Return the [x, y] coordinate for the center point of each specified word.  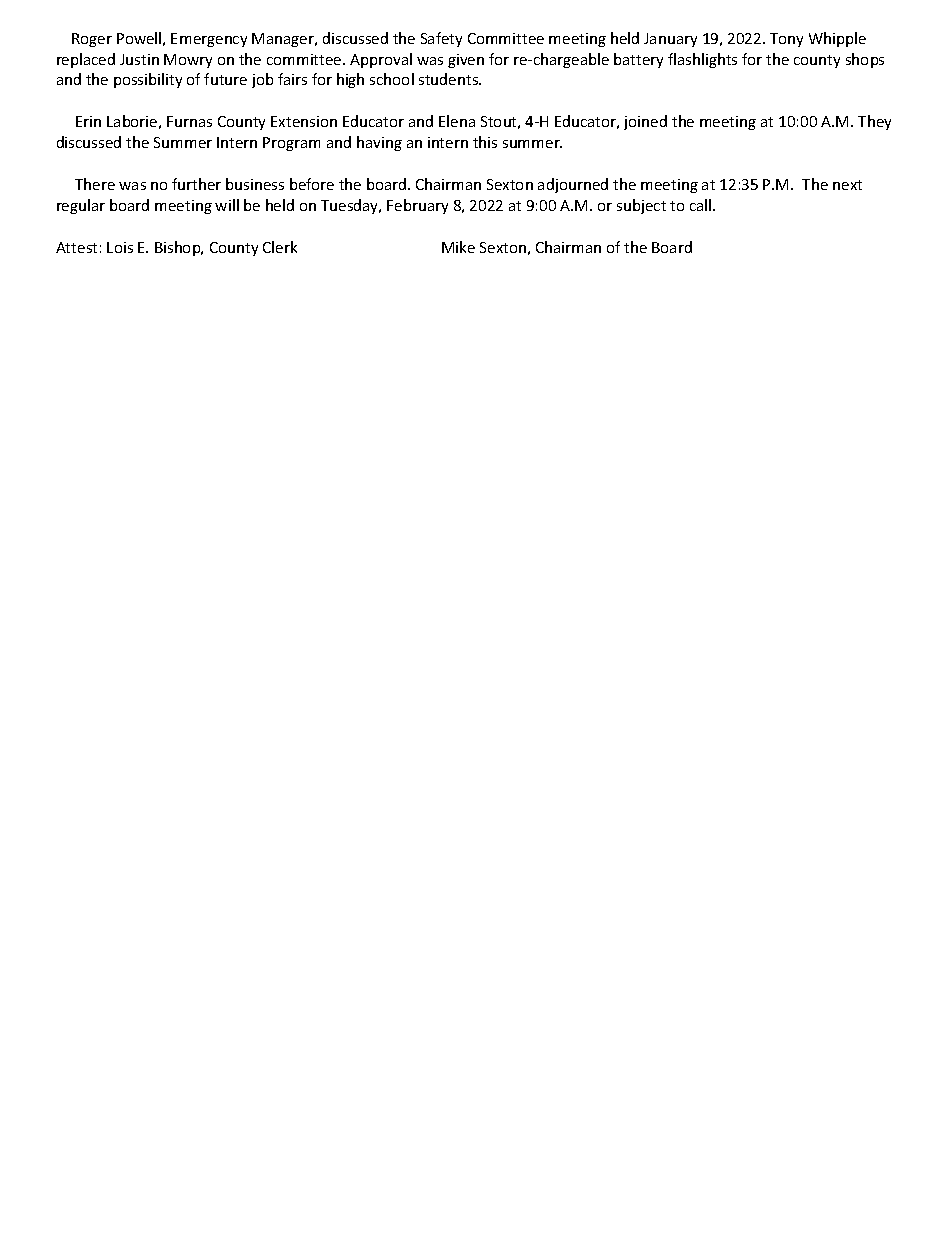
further [196, 184]
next [847, 185]
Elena [457, 121]
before [312, 184]
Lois [120, 247]
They [874, 122]
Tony [786, 40]
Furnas [189, 121]
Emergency [209, 40]
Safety [441, 39]
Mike [458, 247]
